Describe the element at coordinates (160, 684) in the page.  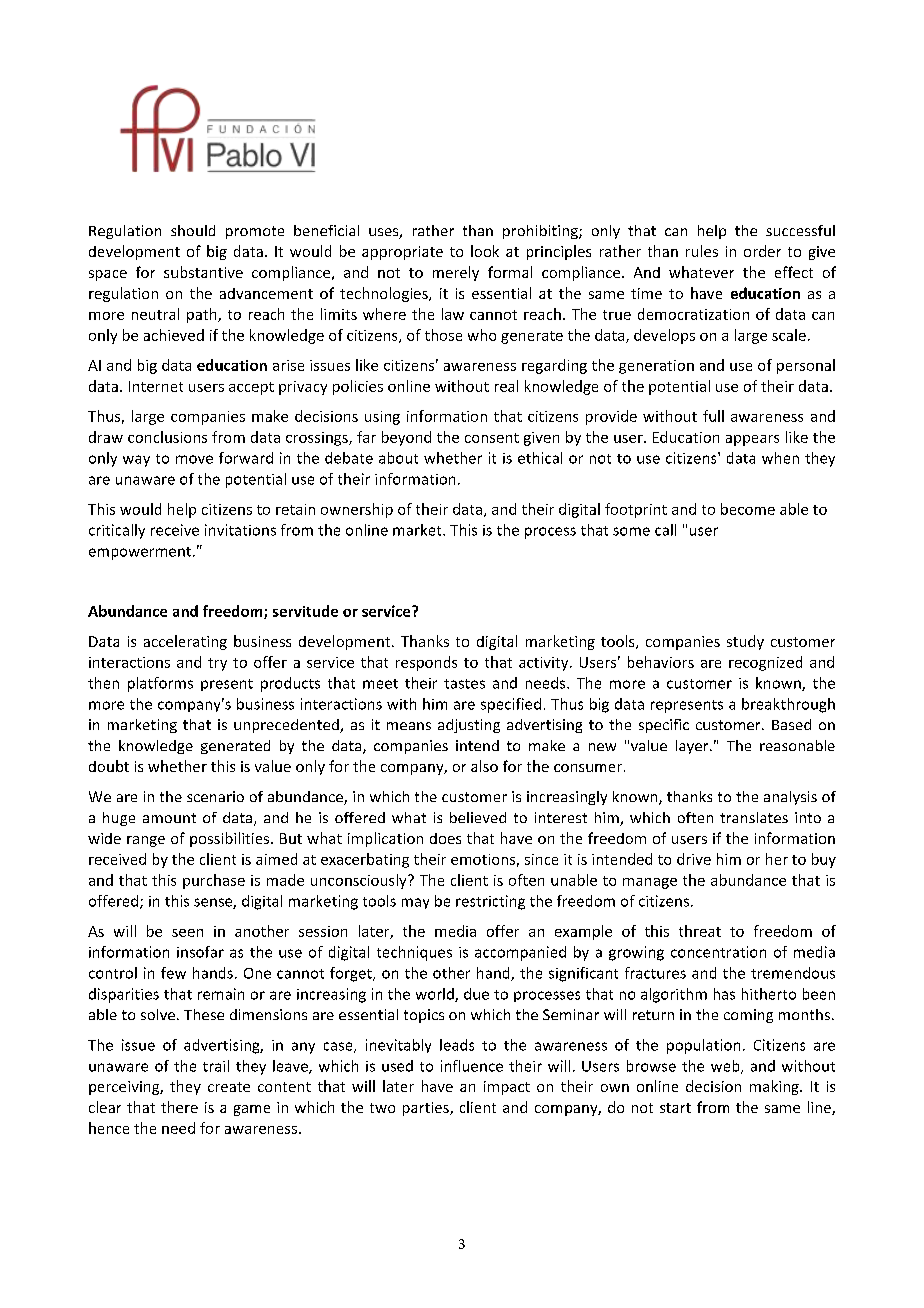
I see `platforms` at that location.
